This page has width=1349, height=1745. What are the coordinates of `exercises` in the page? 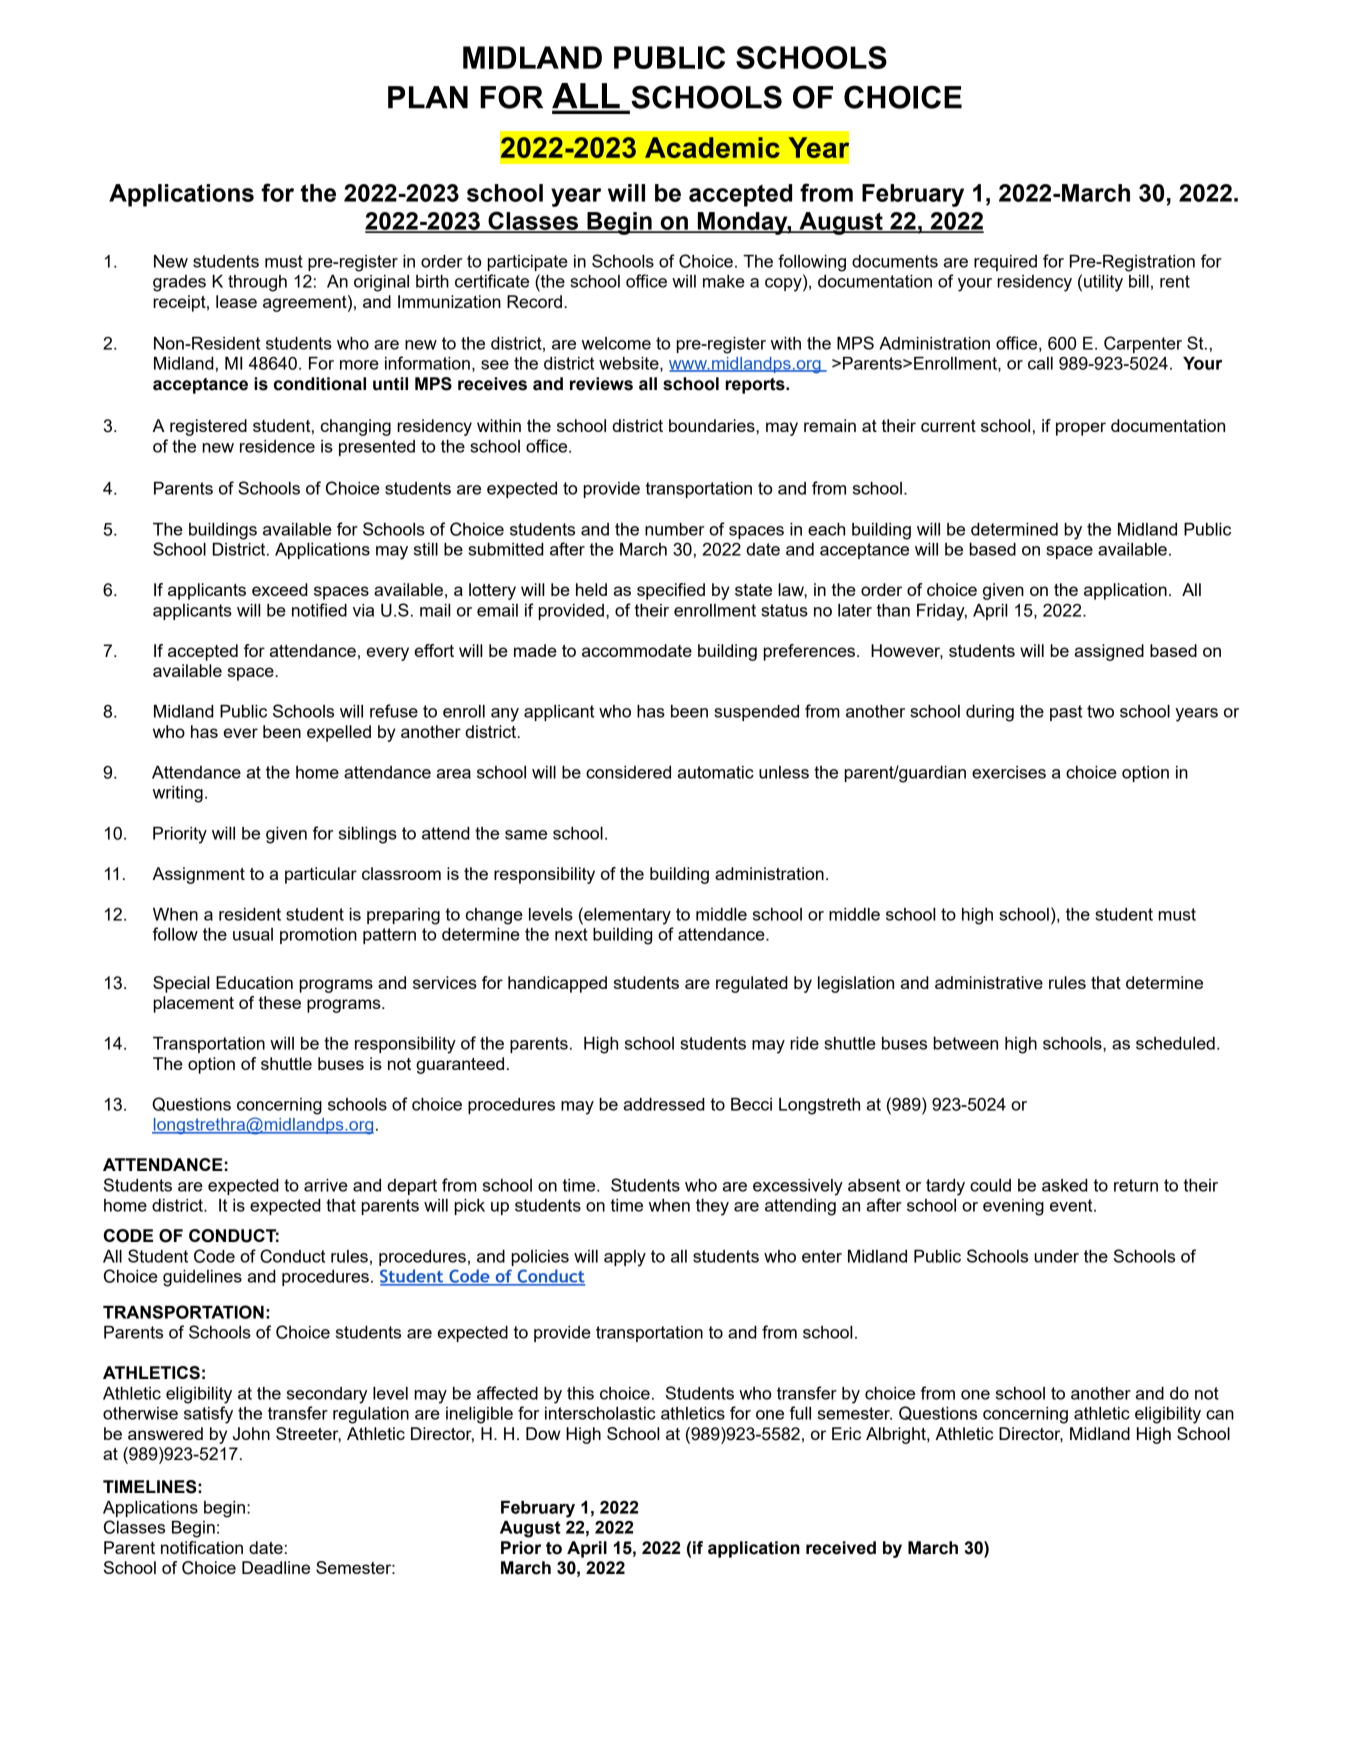 It's located at (1009, 772).
